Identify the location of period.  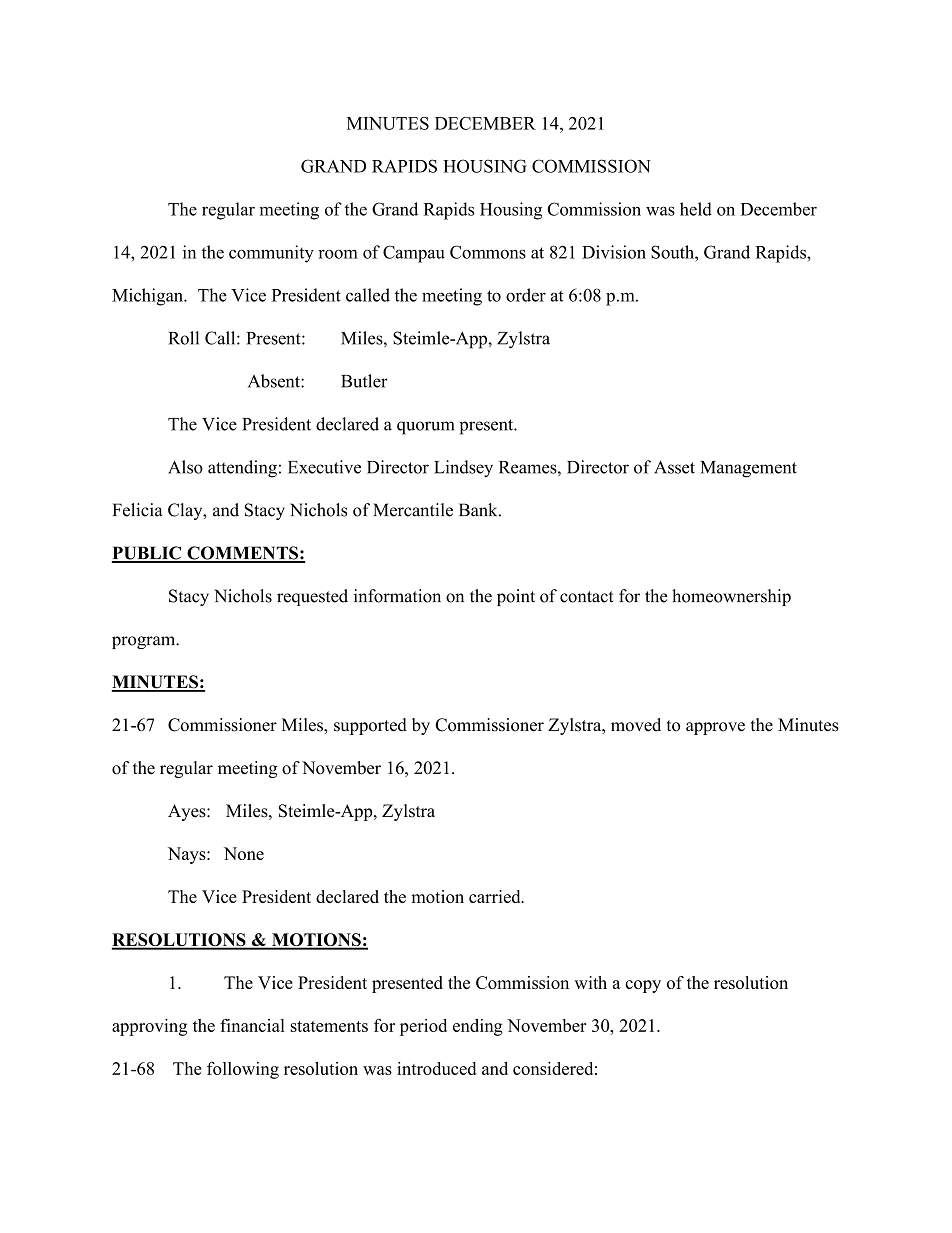
(423, 1027).
